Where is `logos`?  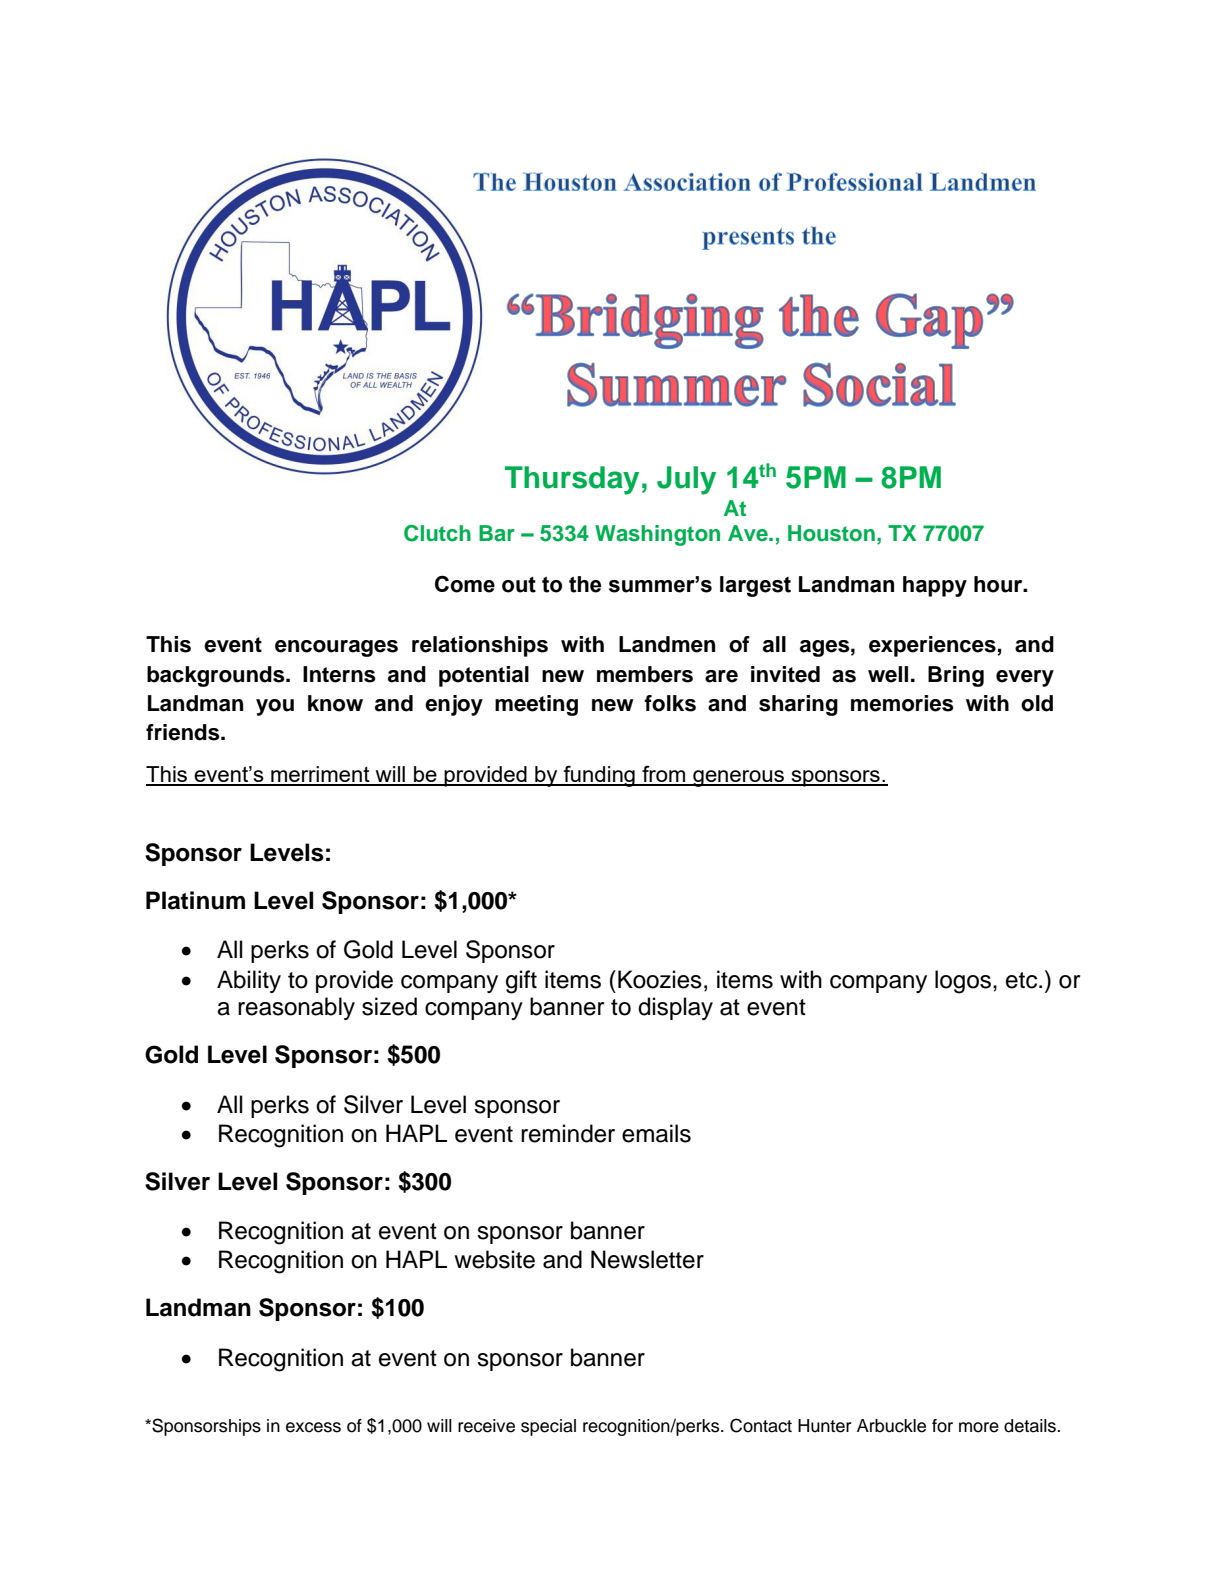
logos is located at coordinates (963, 982).
